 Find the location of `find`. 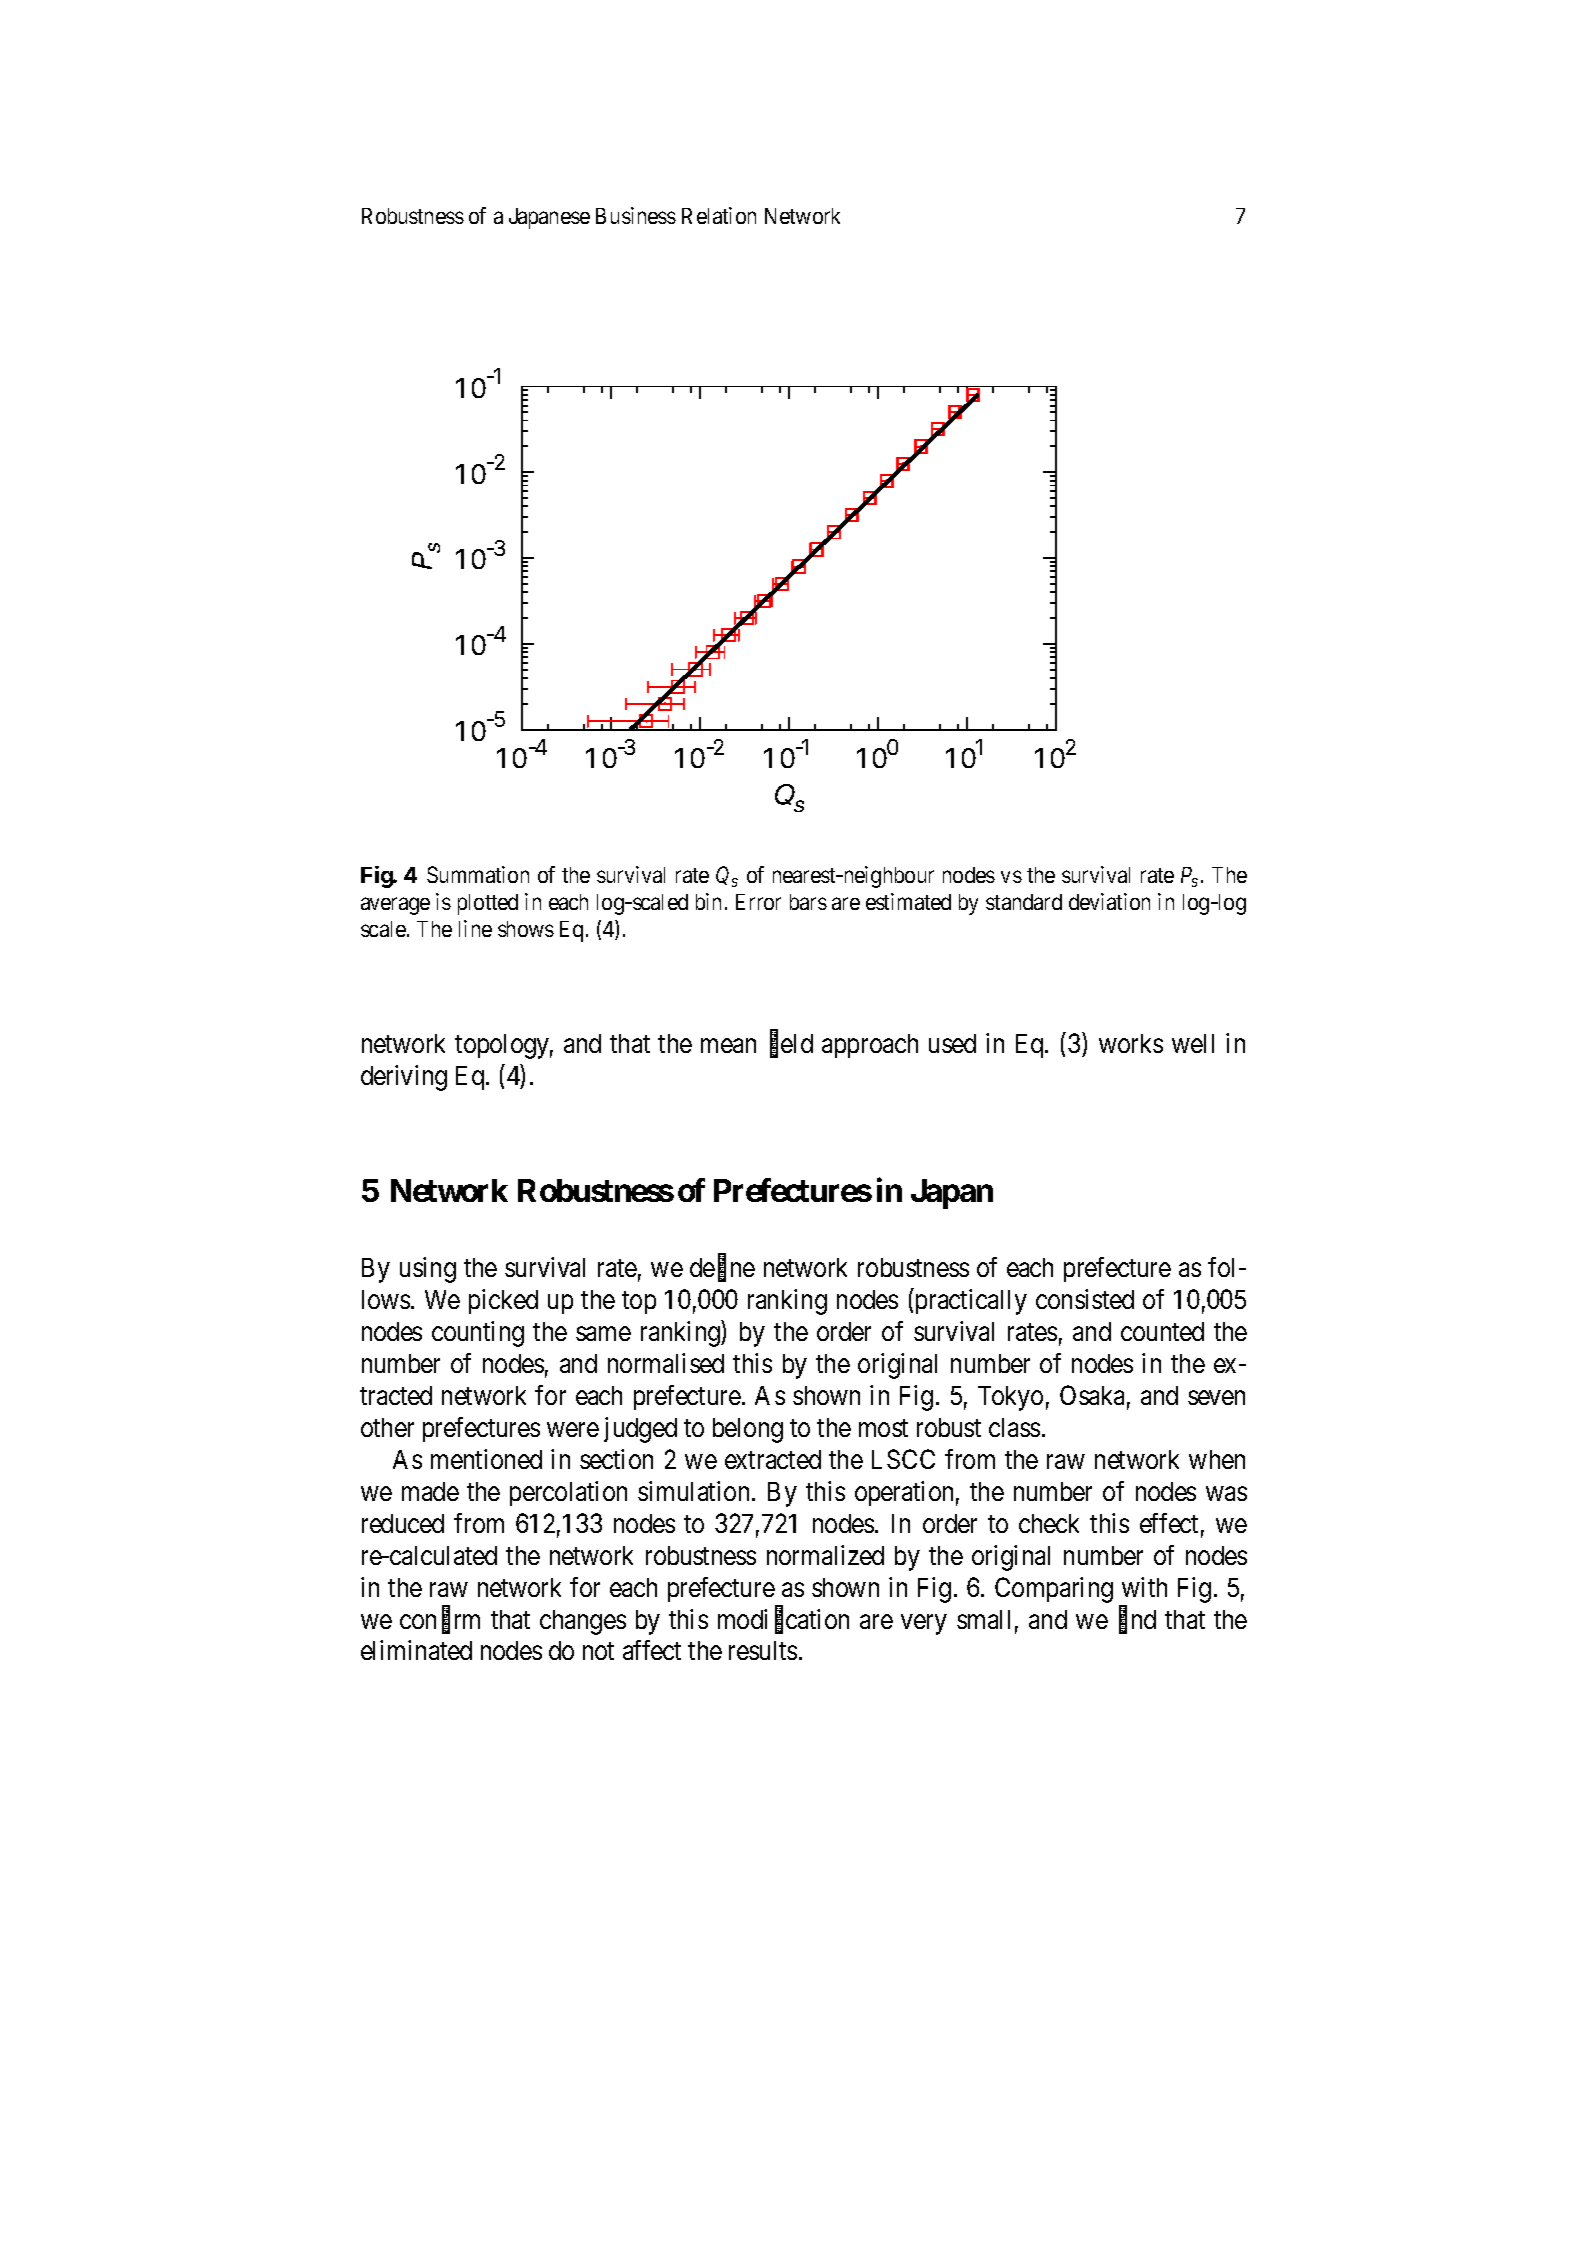

find is located at coordinates (1137, 1620).
